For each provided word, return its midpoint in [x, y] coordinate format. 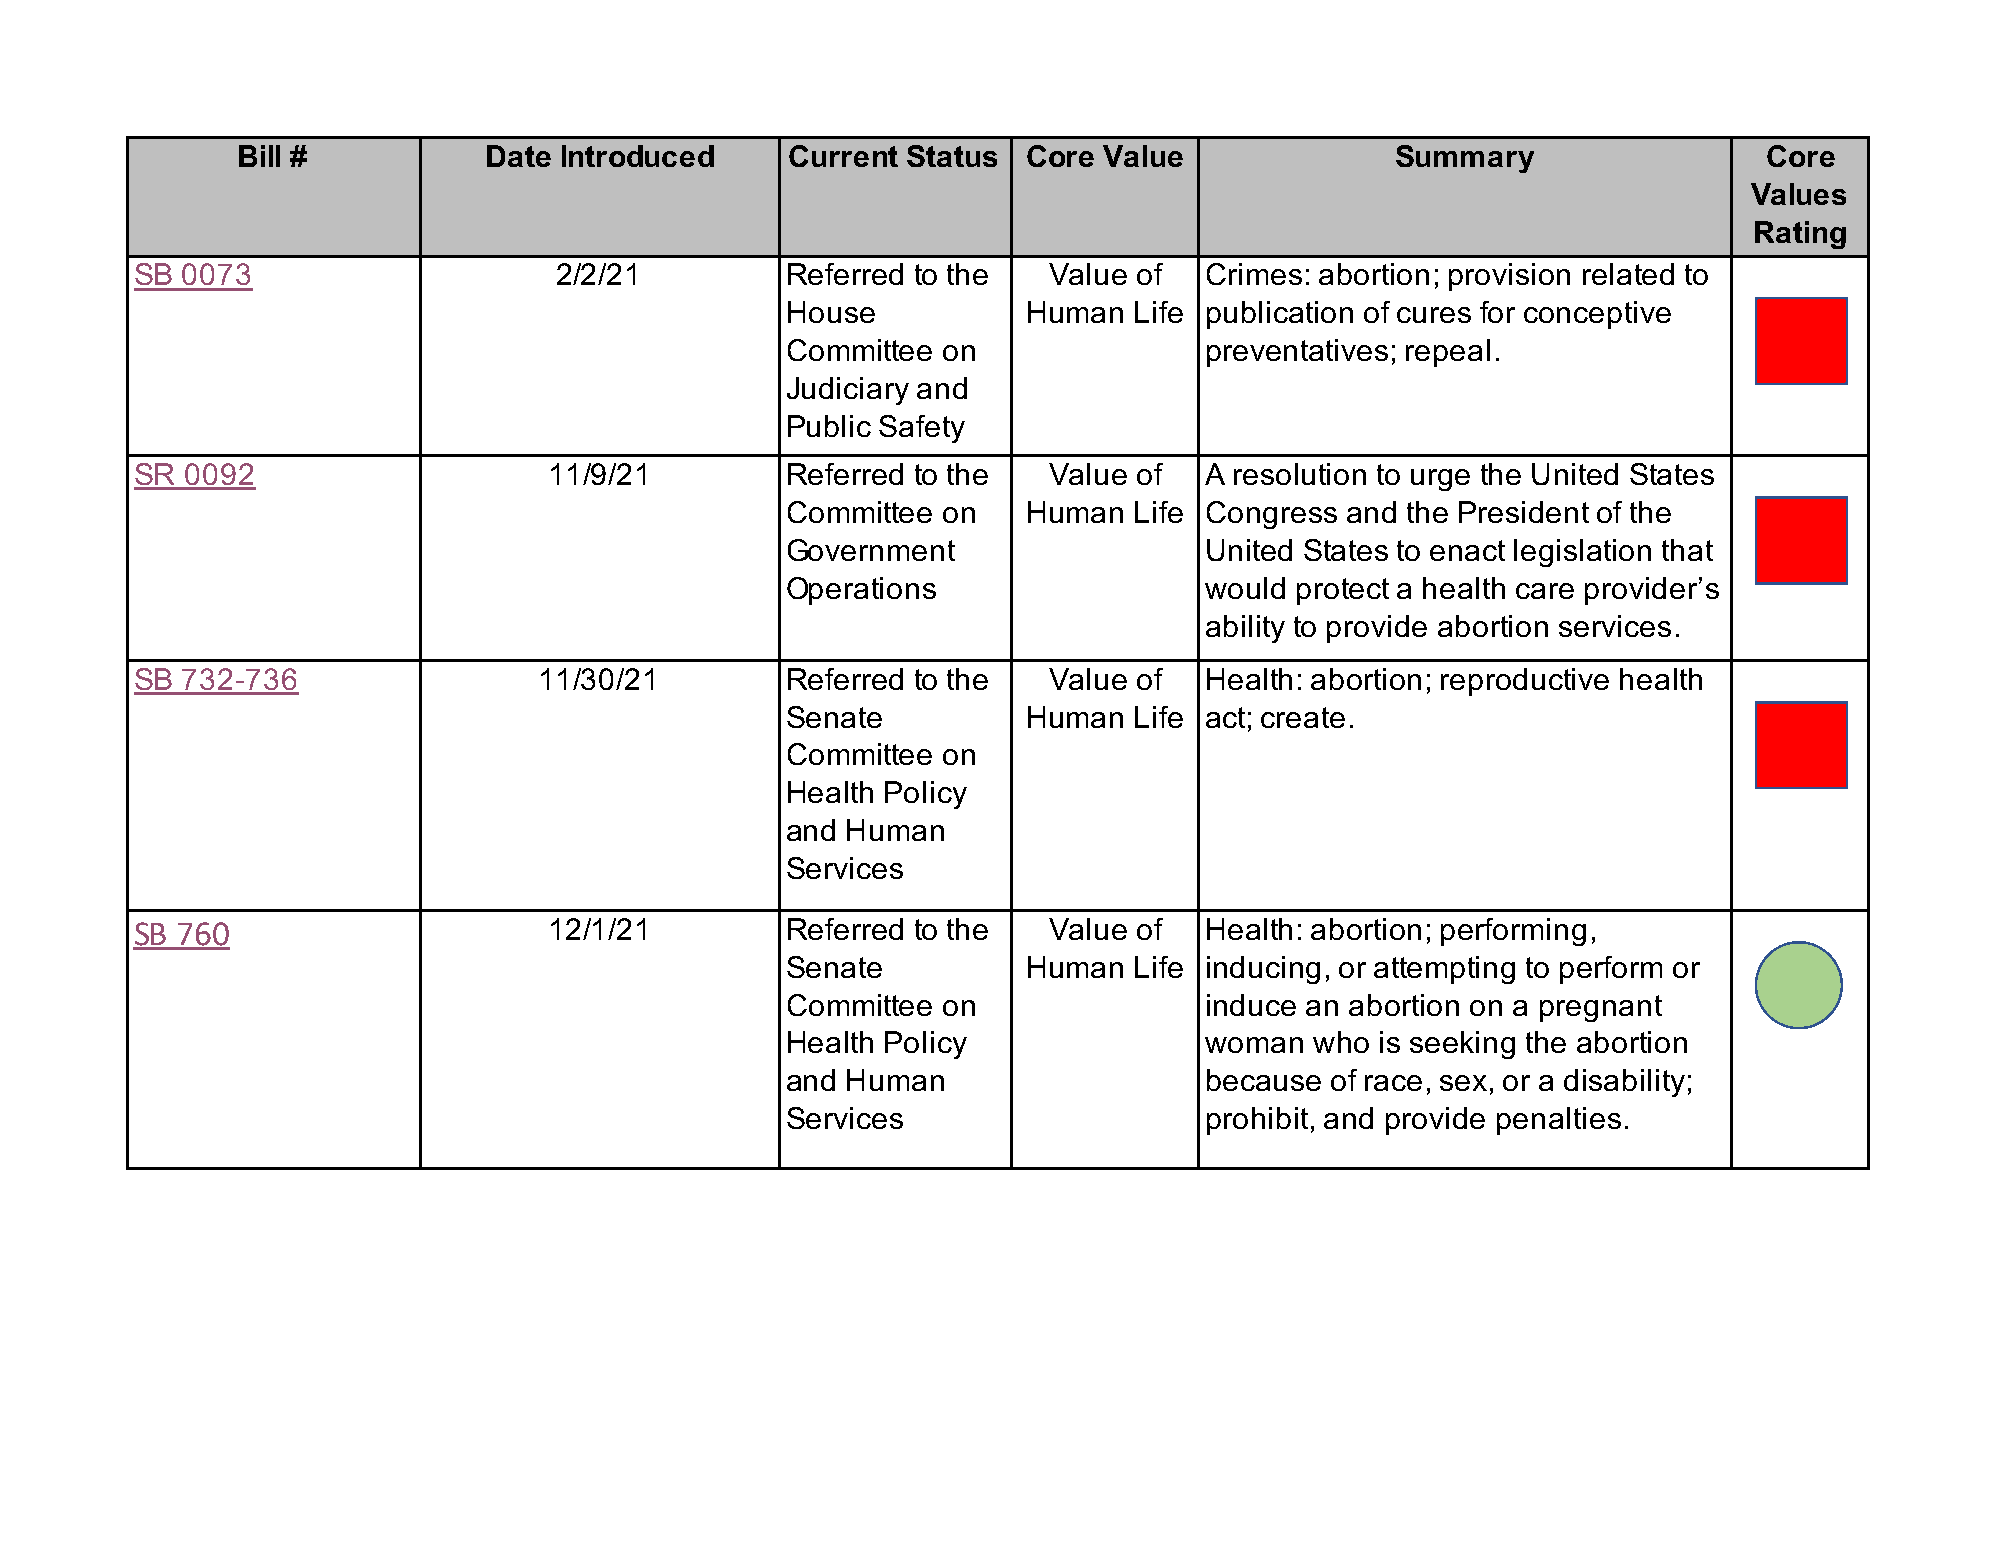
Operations [861, 591]
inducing [1263, 970]
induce [1251, 1005]
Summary [1465, 159]
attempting [1444, 970]
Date [519, 156]
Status [952, 156]
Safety [922, 429]
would [1245, 588]
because [1264, 1080]
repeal [1448, 353]
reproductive [1525, 682]
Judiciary [848, 391]
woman [1254, 1045]
